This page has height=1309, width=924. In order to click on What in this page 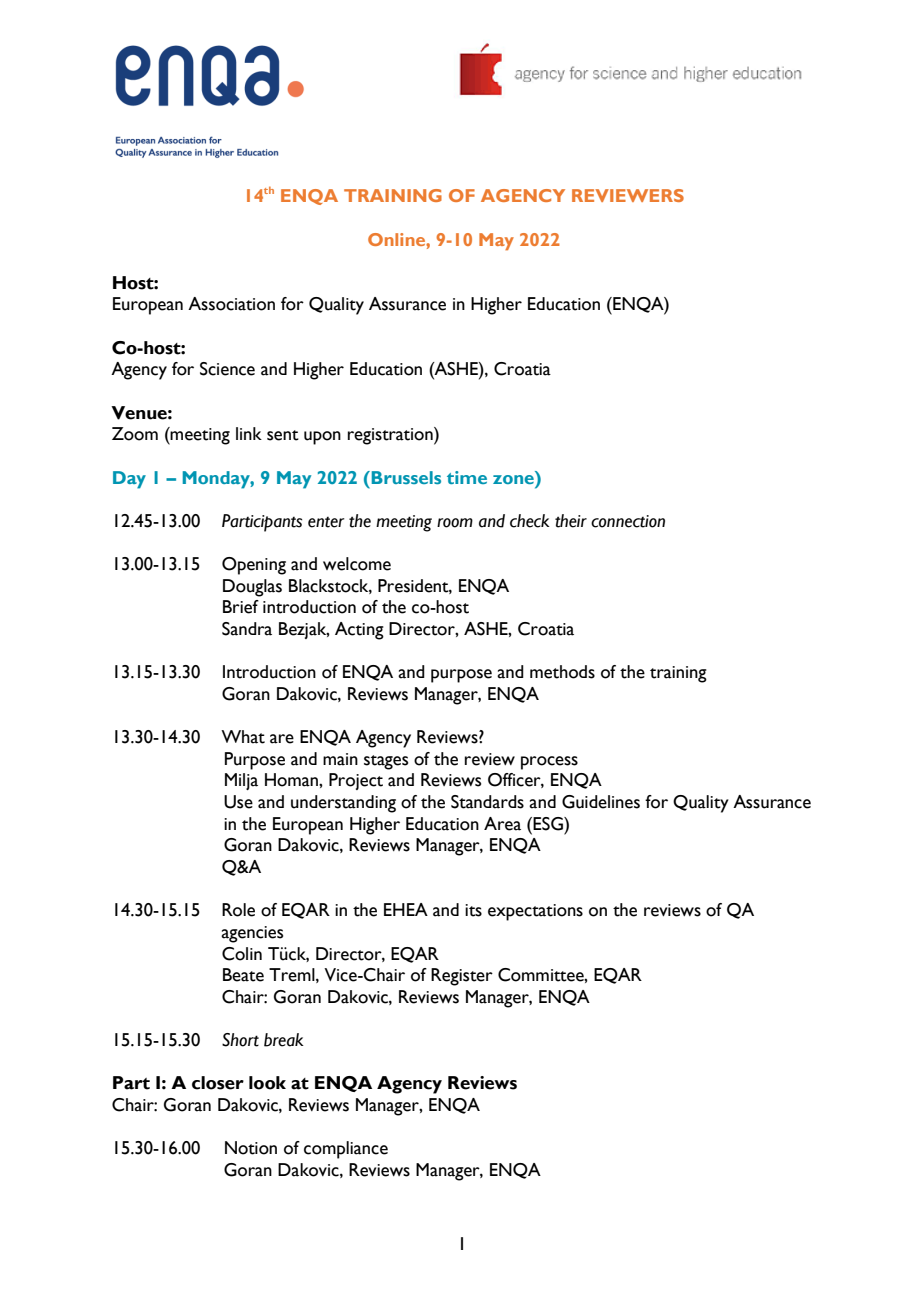, I will do `click(243, 737)`.
